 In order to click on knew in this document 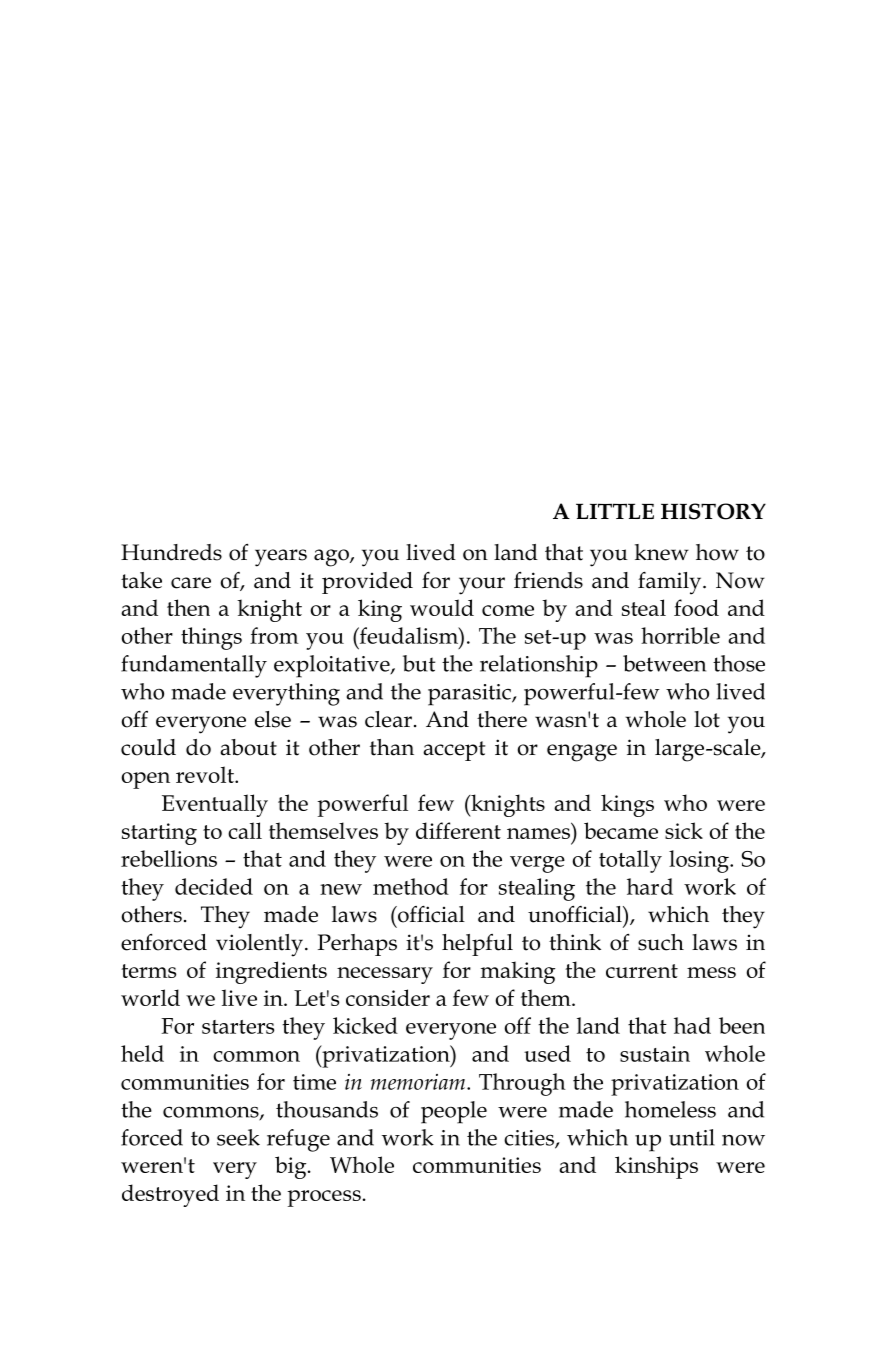, I will do `click(662, 552)`.
